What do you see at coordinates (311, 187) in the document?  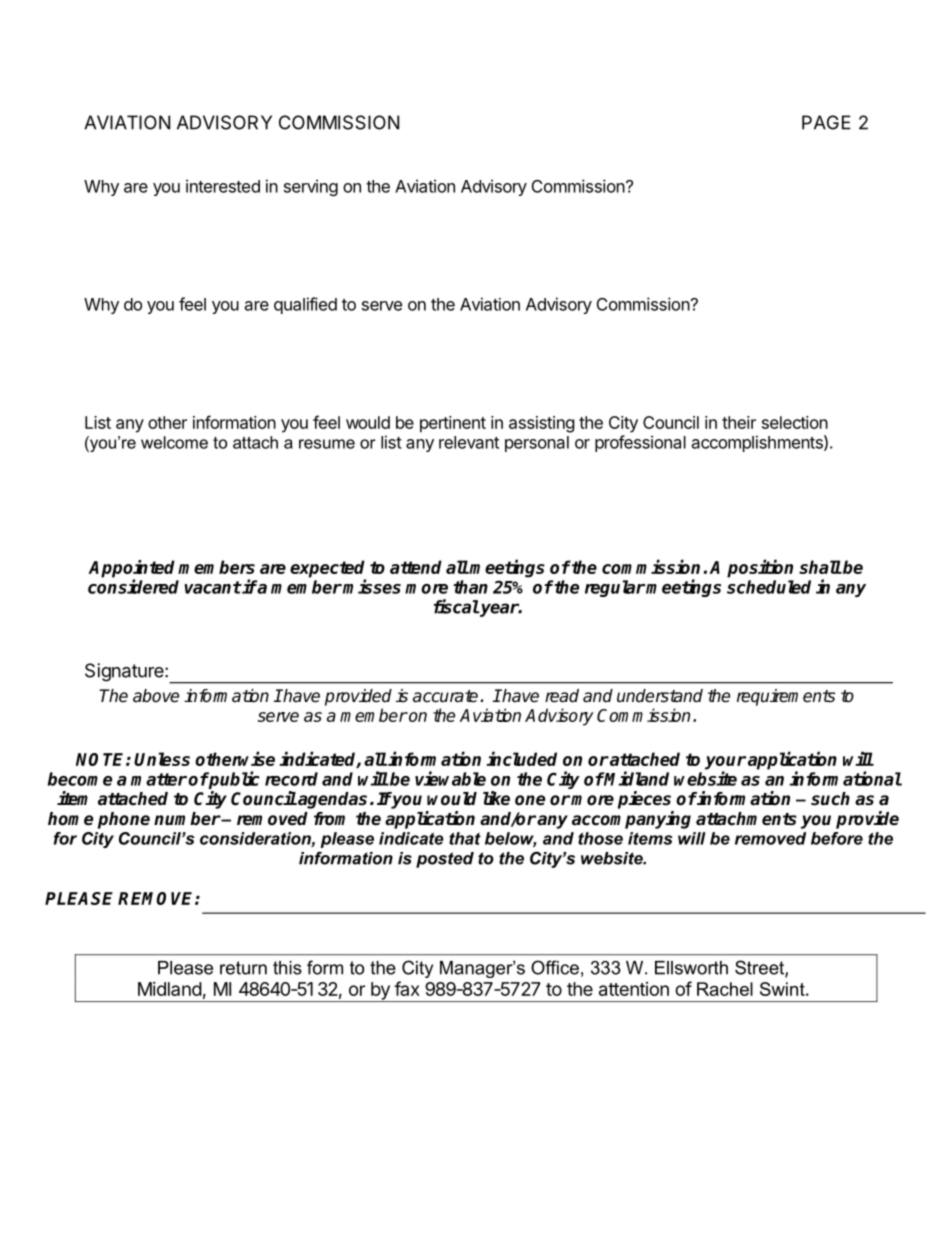 I see `serving` at bounding box center [311, 187].
